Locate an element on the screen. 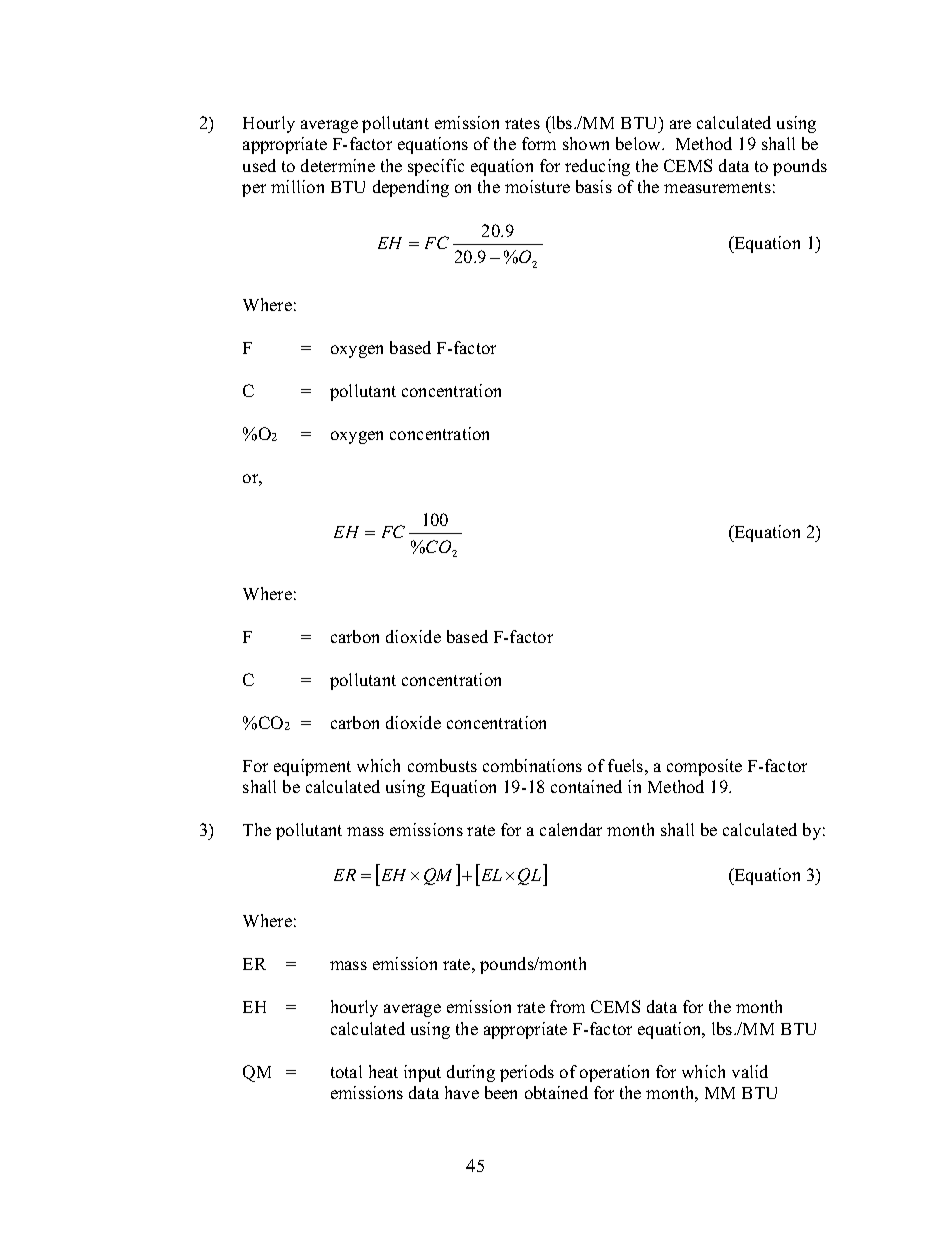 The image size is (952, 1233). form is located at coordinates (539, 143).
